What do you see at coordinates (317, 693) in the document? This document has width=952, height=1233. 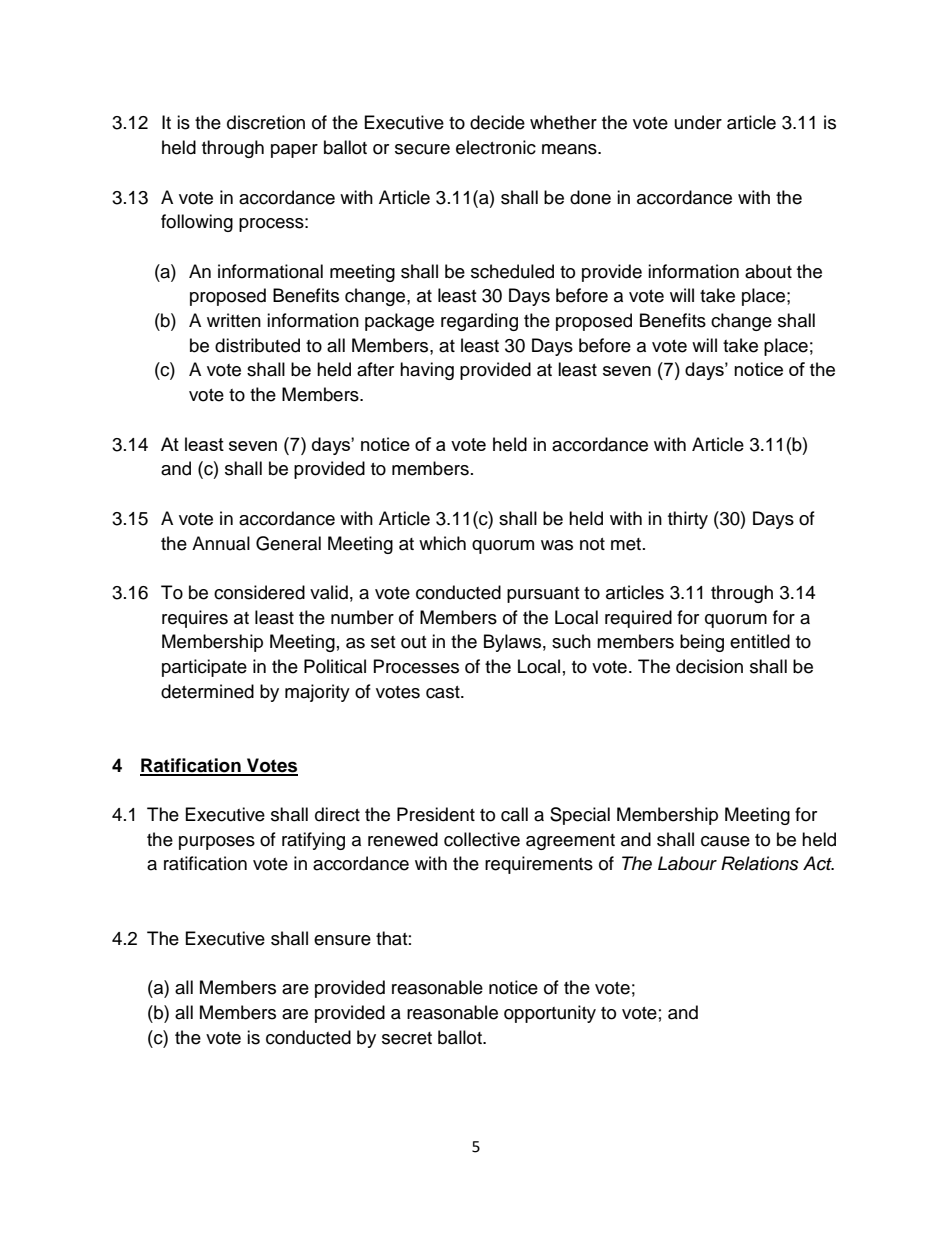 I see `majority` at bounding box center [317, 693].
